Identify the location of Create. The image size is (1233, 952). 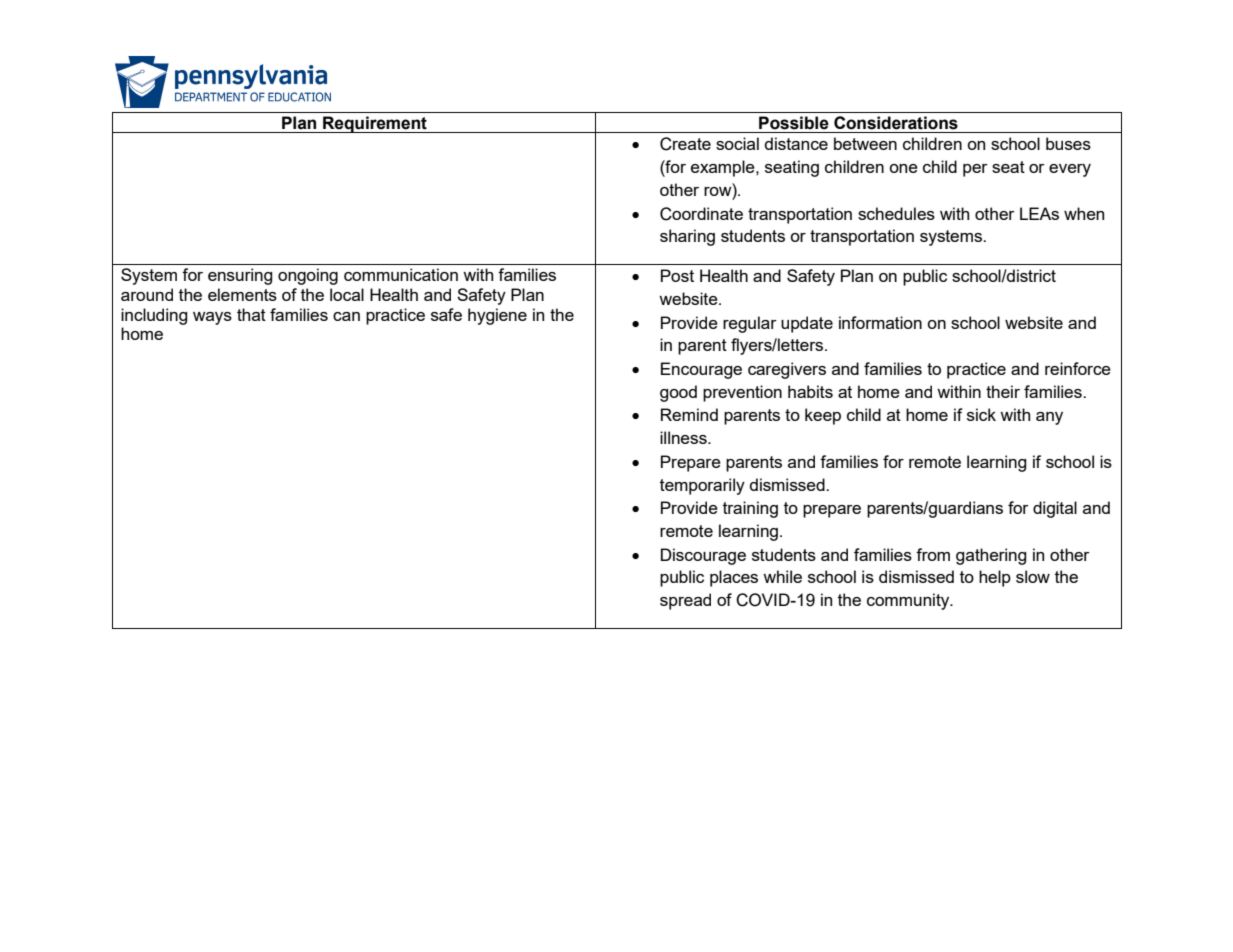
(685, 144).
